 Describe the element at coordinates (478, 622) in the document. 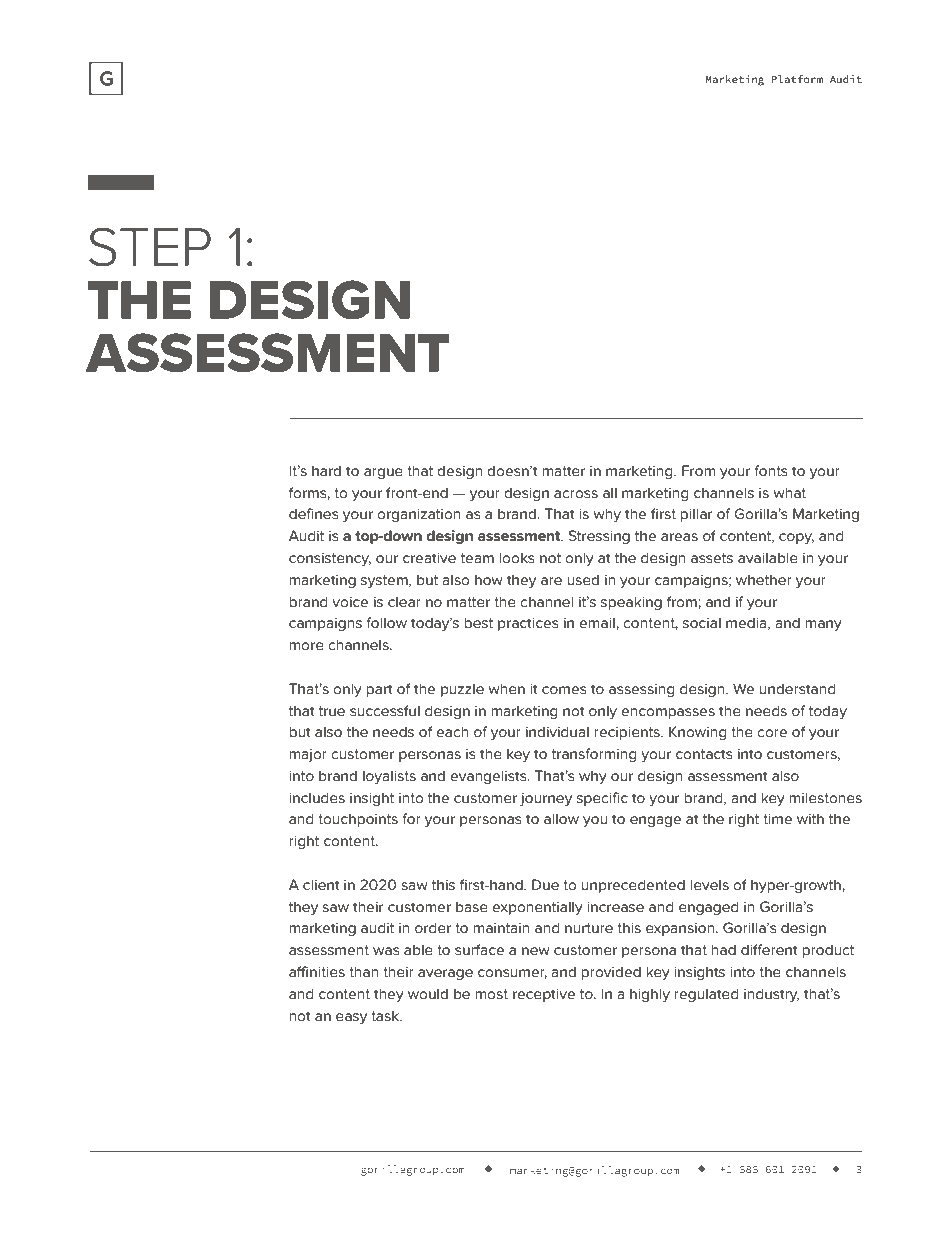

I see `best` at that location.
